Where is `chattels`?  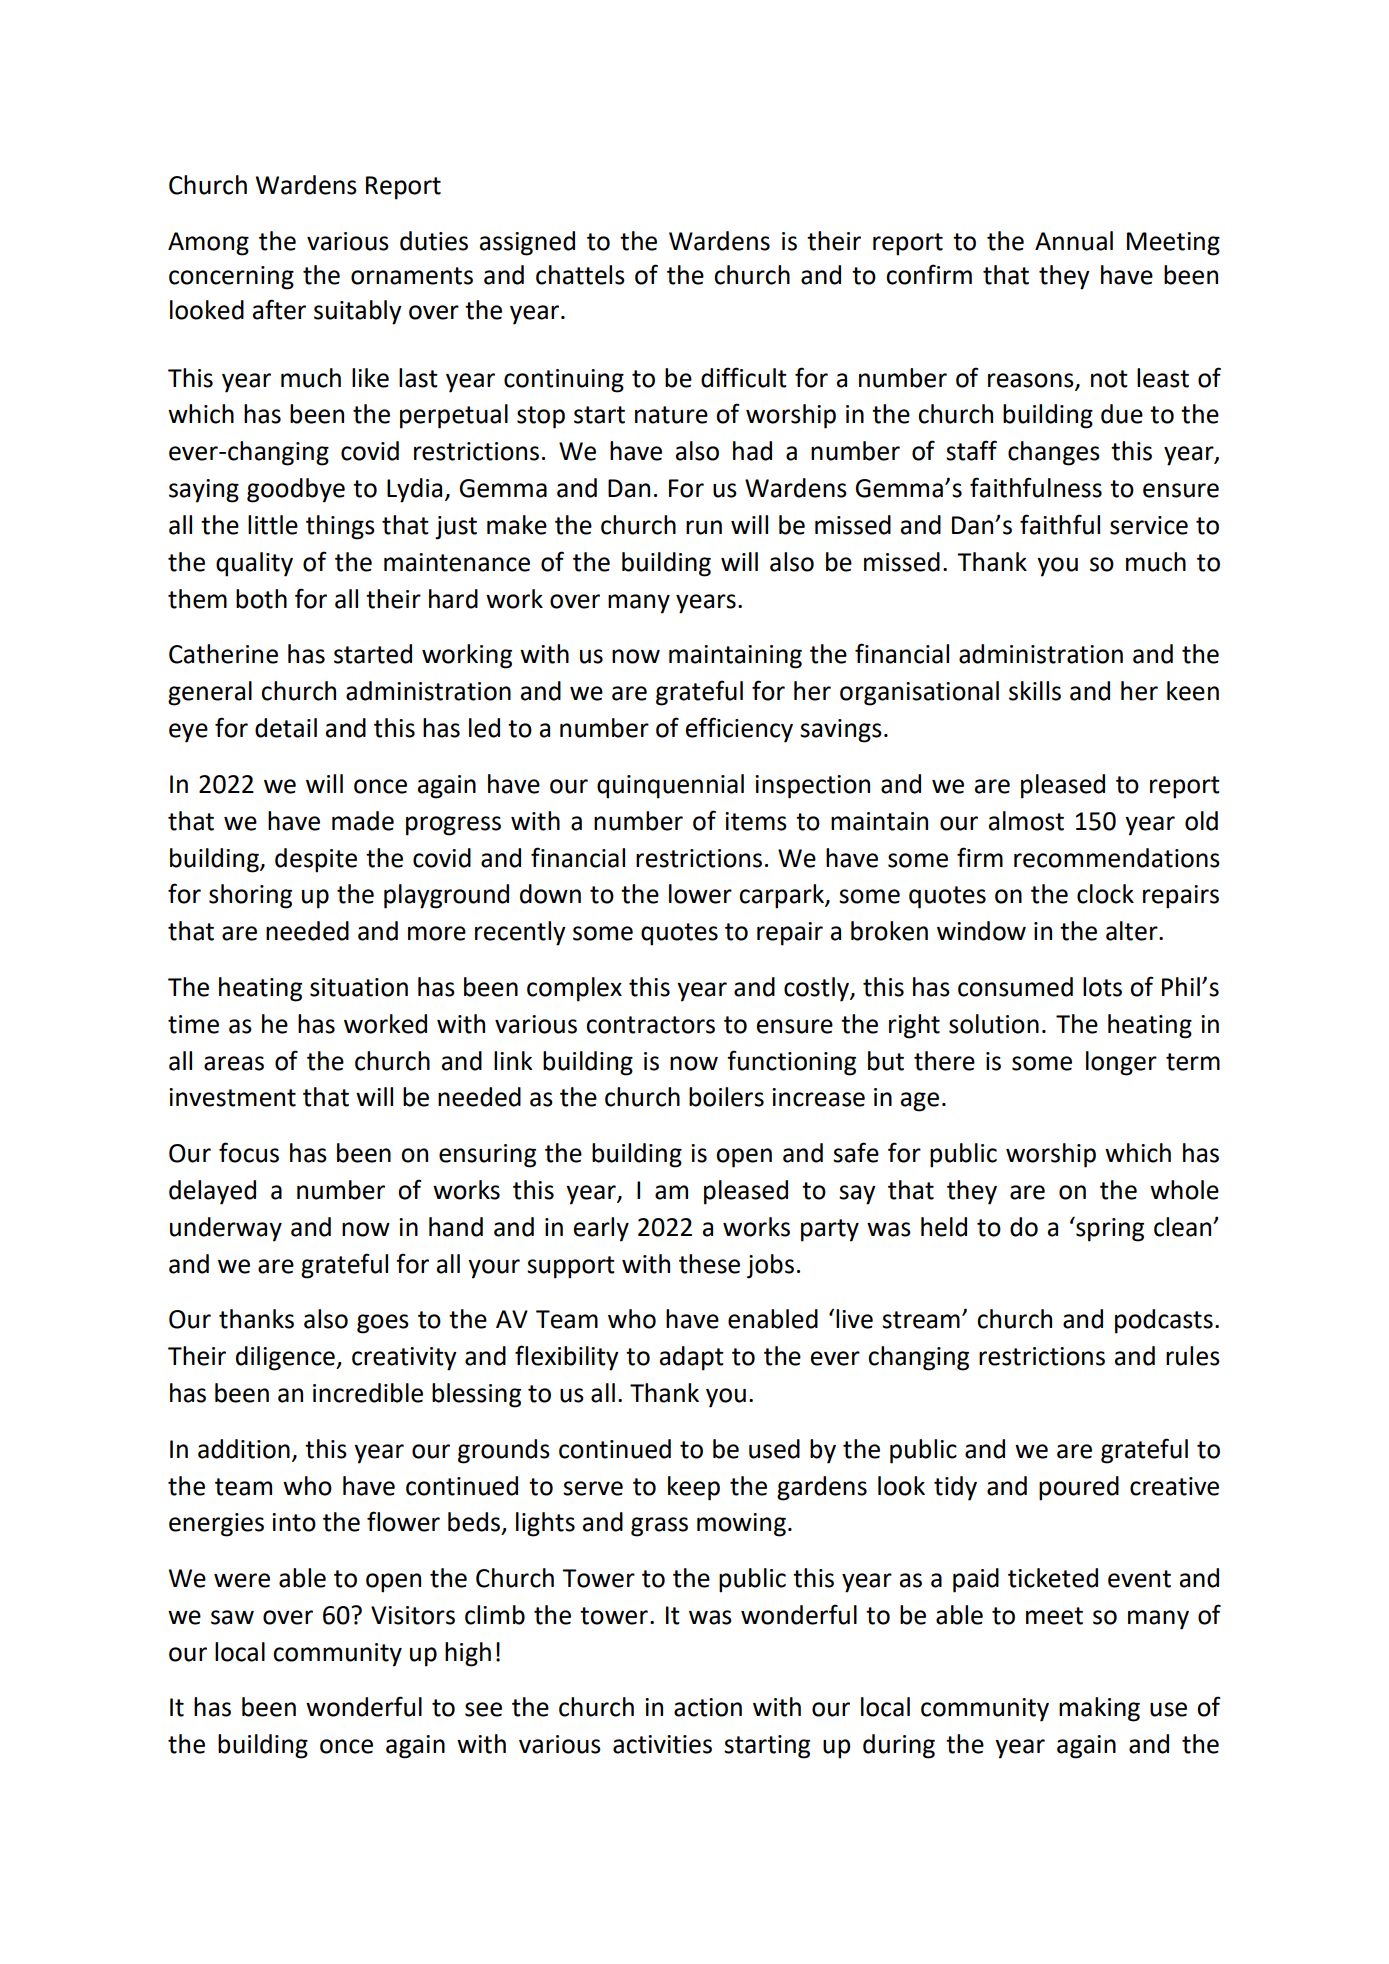 chattels is located at coordinates (580, 275).
